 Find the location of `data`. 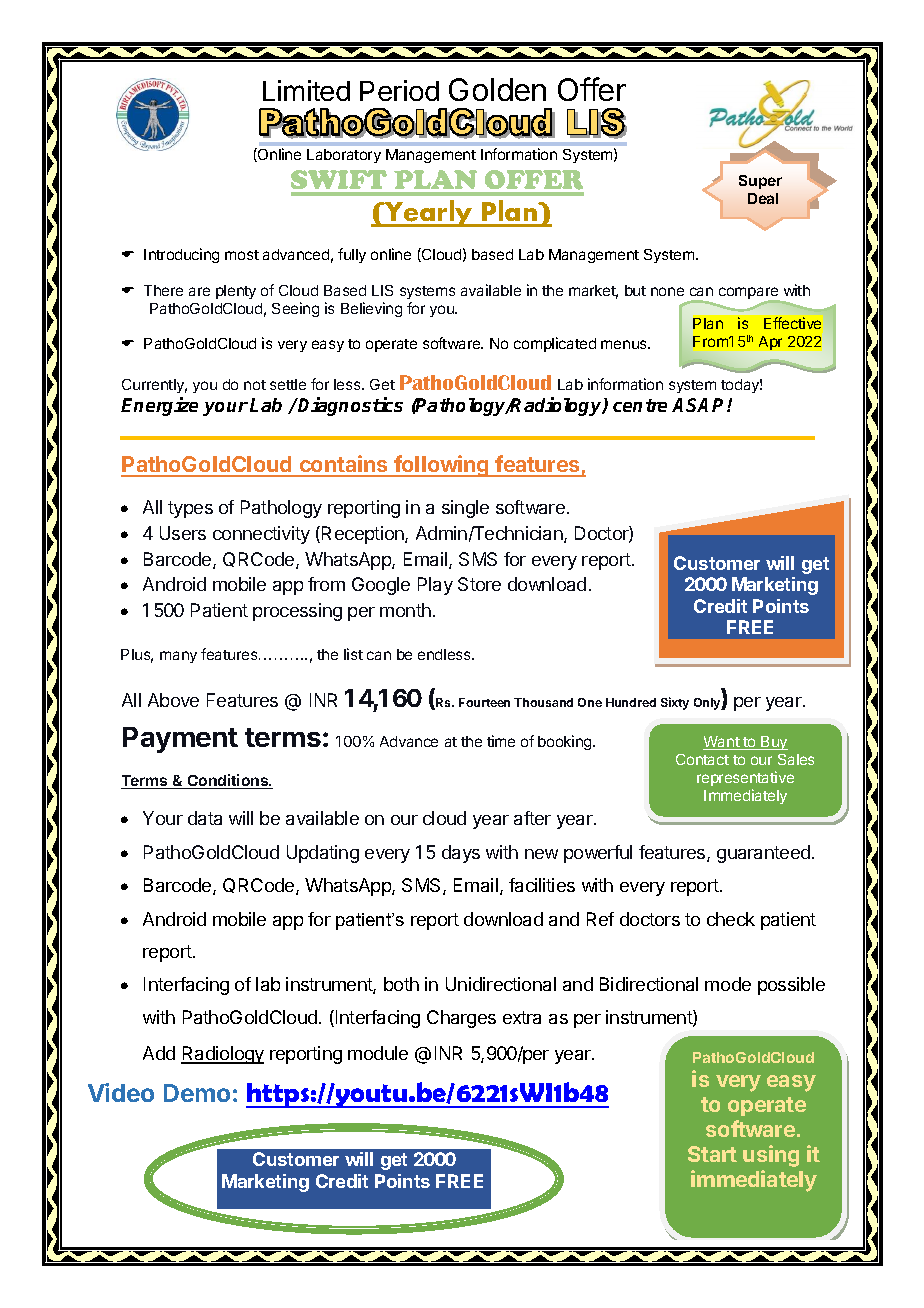

data is located at coordinates (205, 818).
